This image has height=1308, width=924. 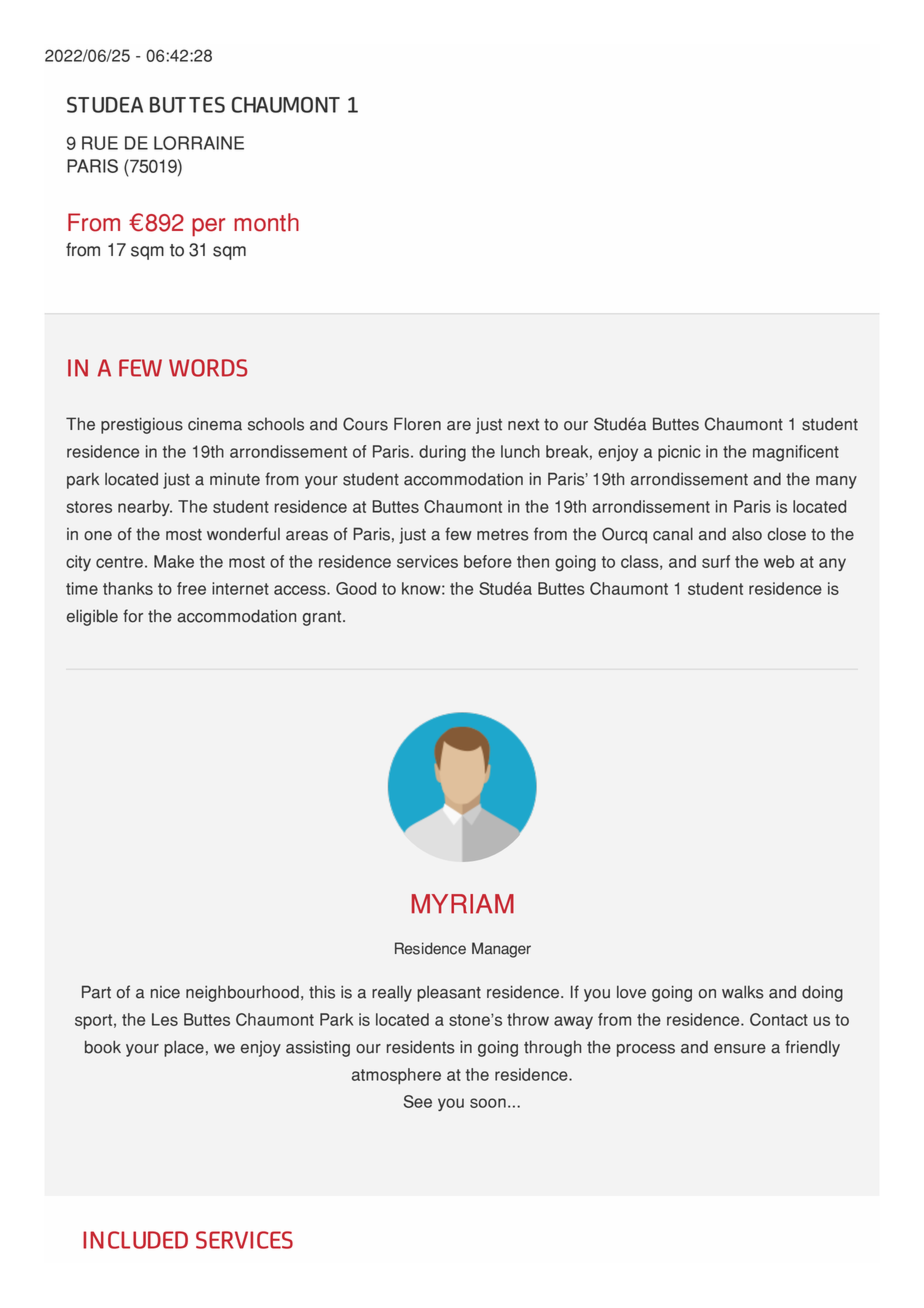 What do you see at coordinates (743, 992) in the image?
I see `walks` at bounding box center [743, 992].
